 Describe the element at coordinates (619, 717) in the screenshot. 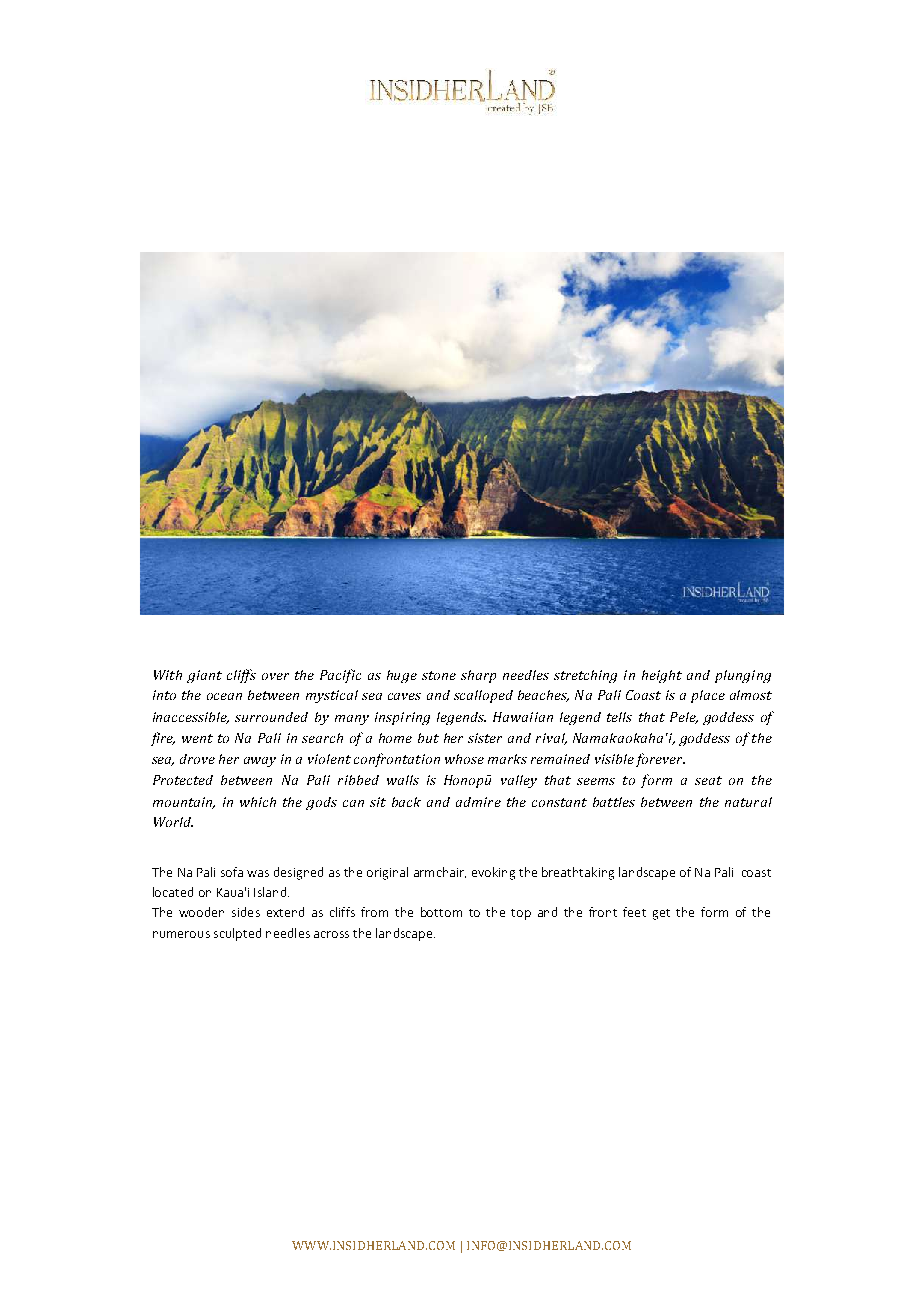

I see `tells` at that location.
